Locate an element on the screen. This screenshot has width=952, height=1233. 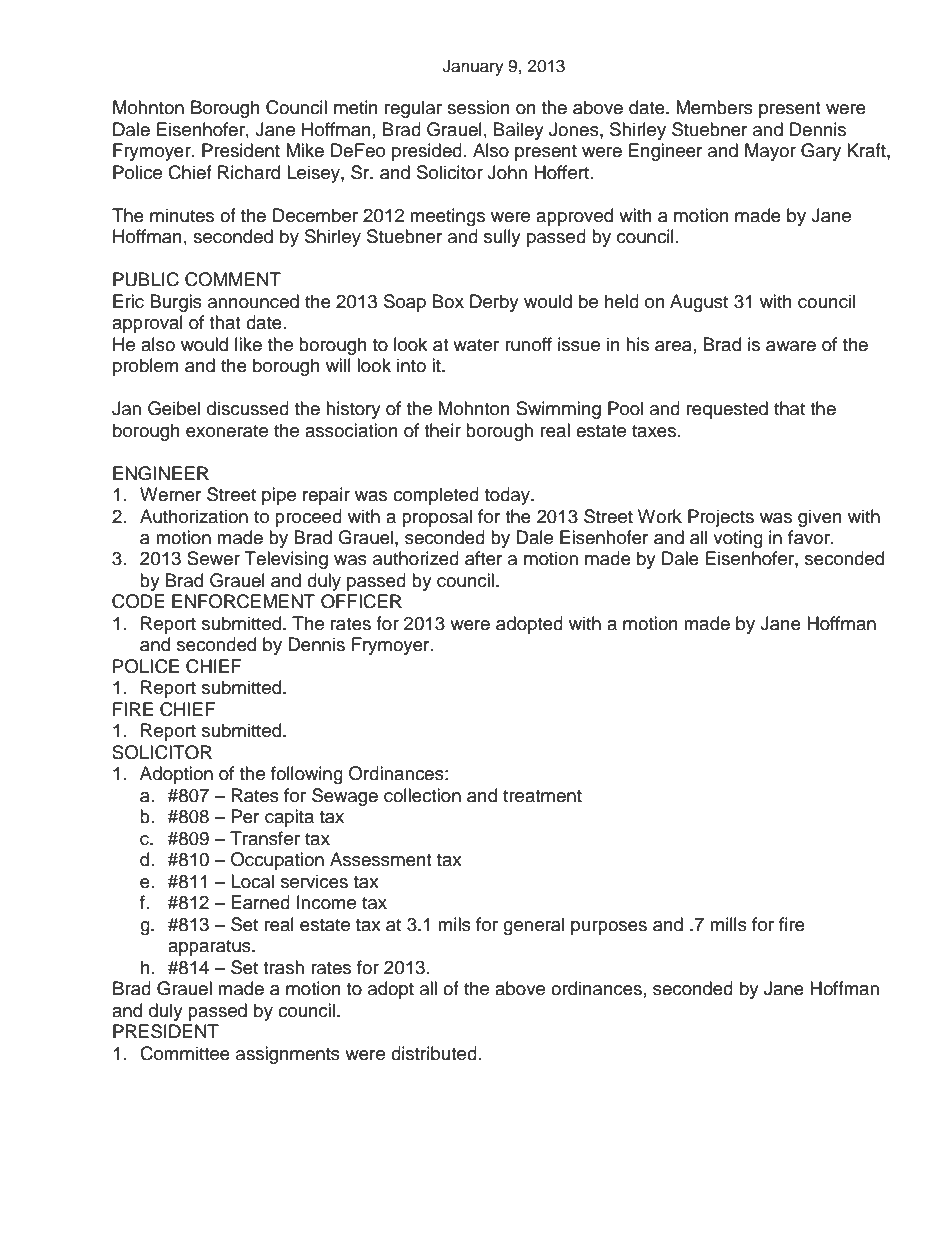
their is located at coordinates (442, 430).
